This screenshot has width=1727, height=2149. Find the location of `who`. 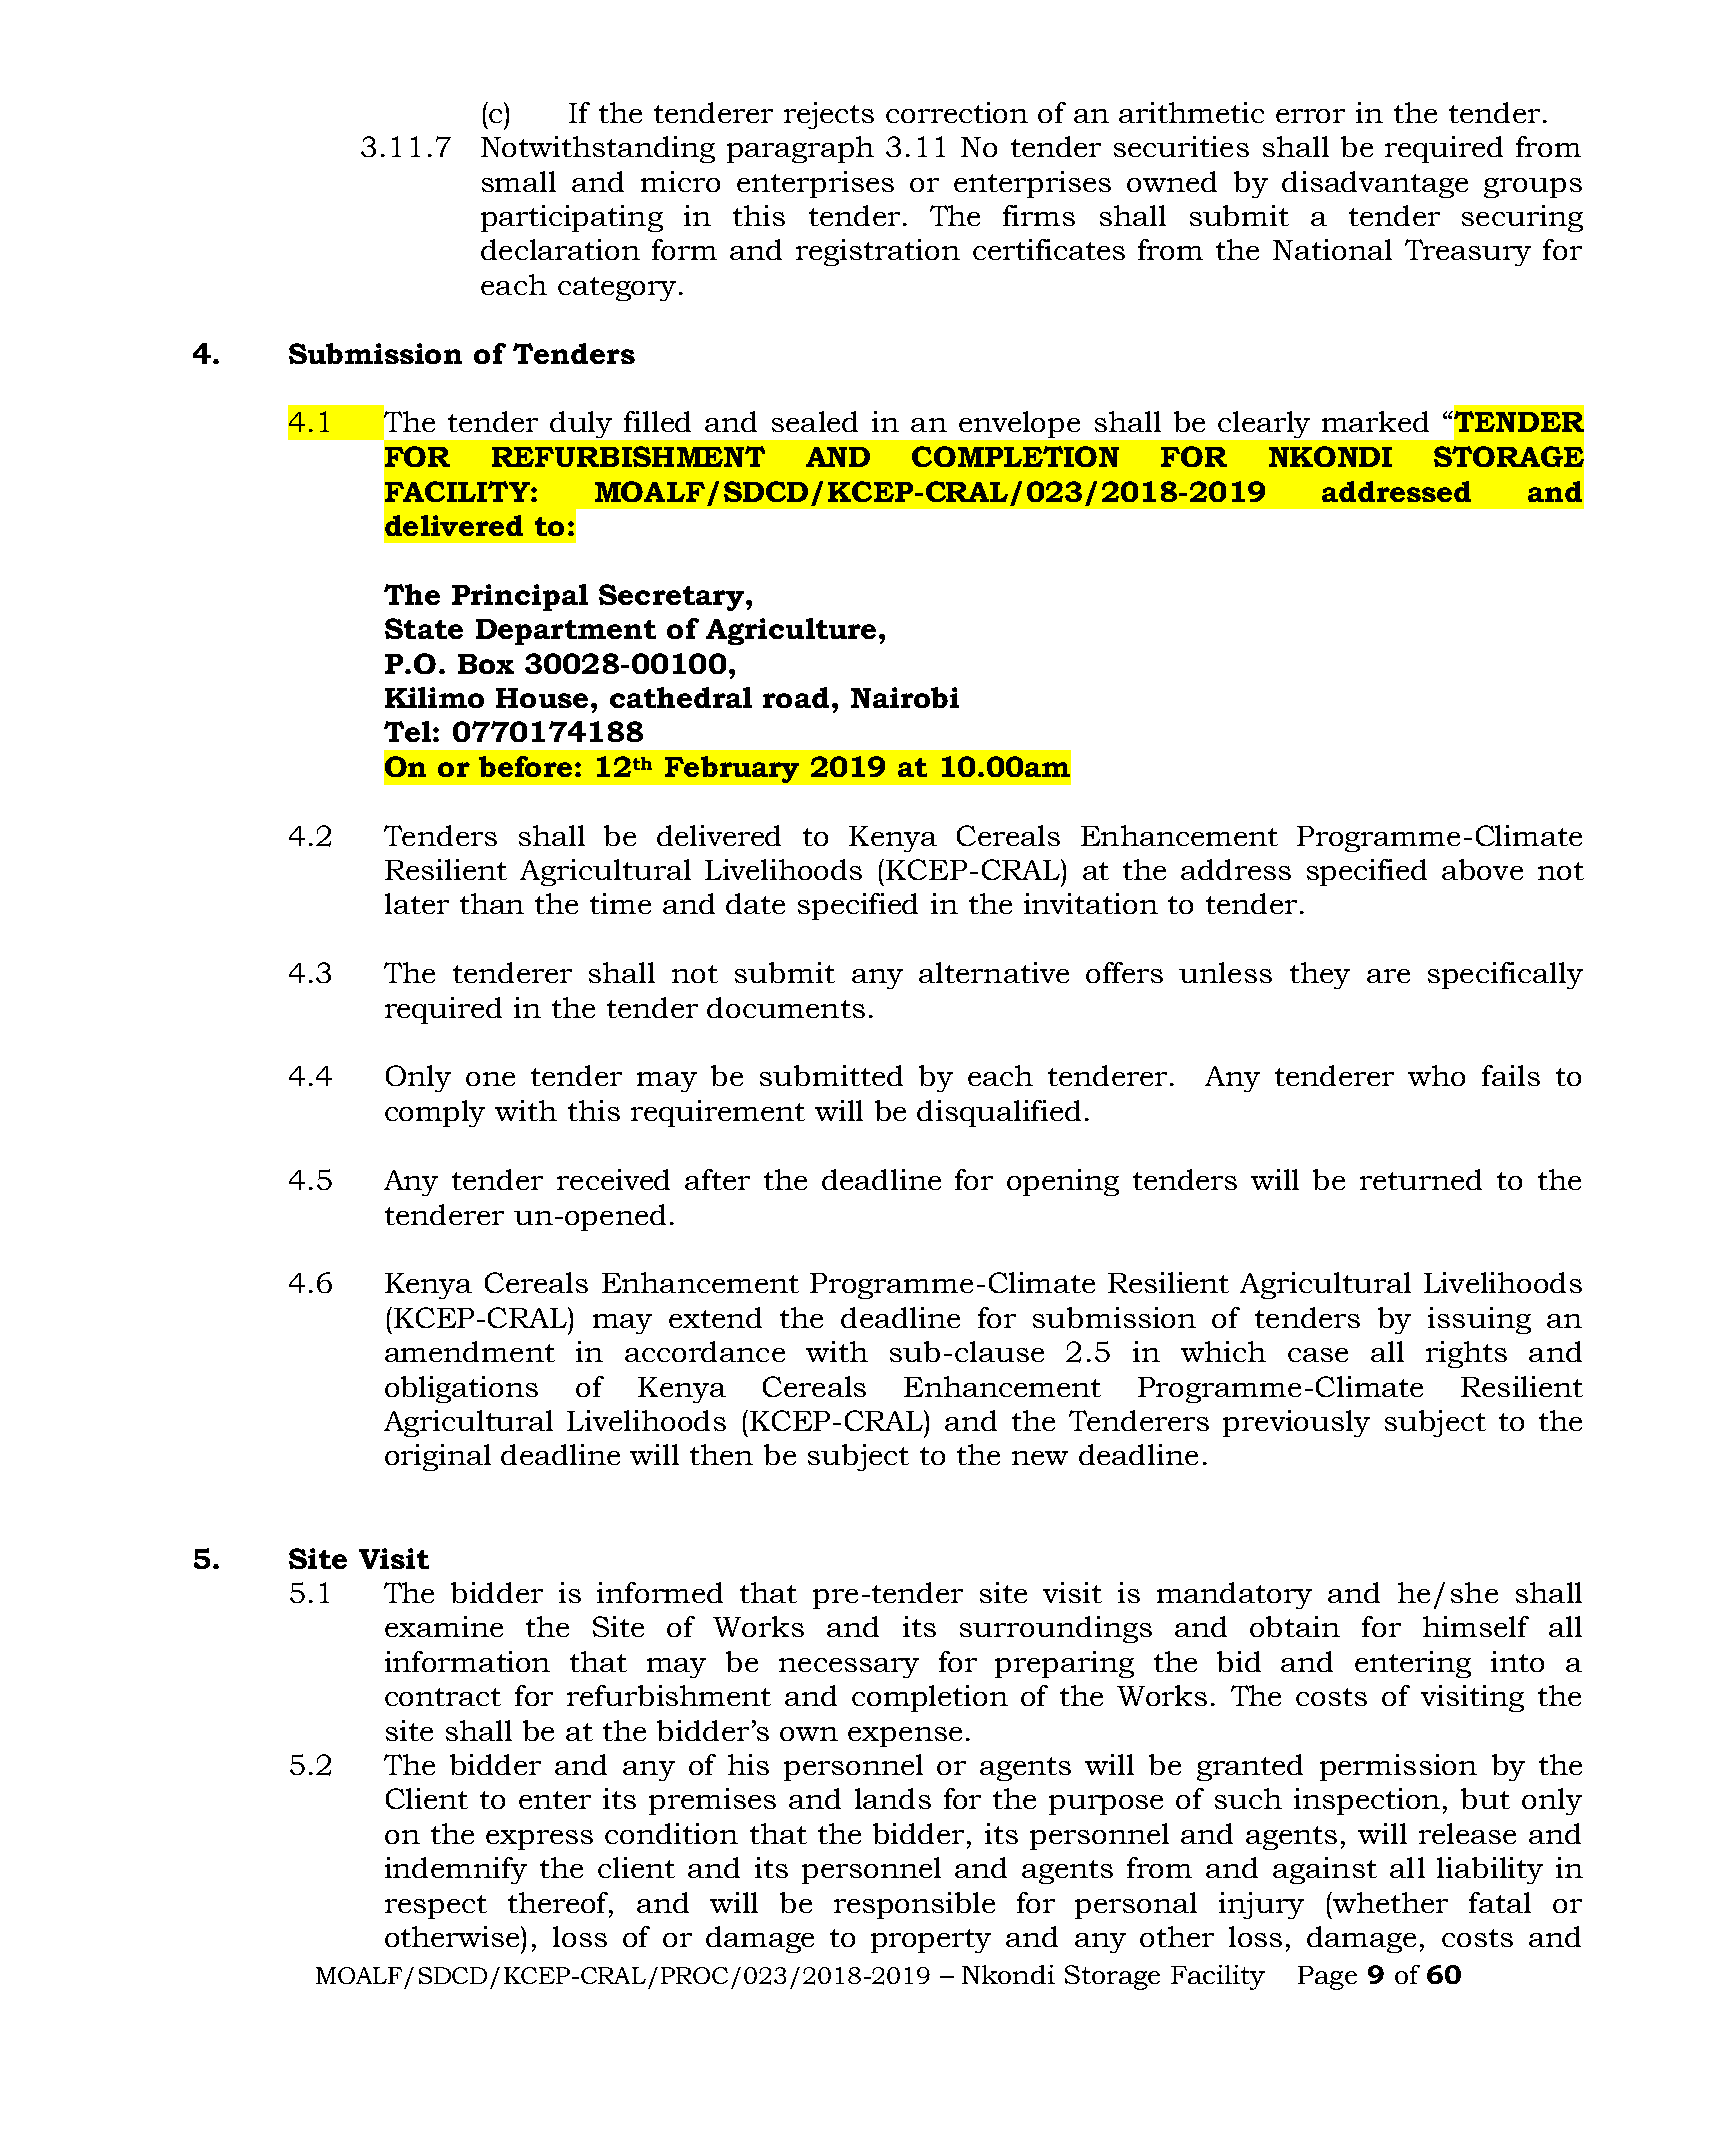

who is located at coordinates (1436, 1075).
